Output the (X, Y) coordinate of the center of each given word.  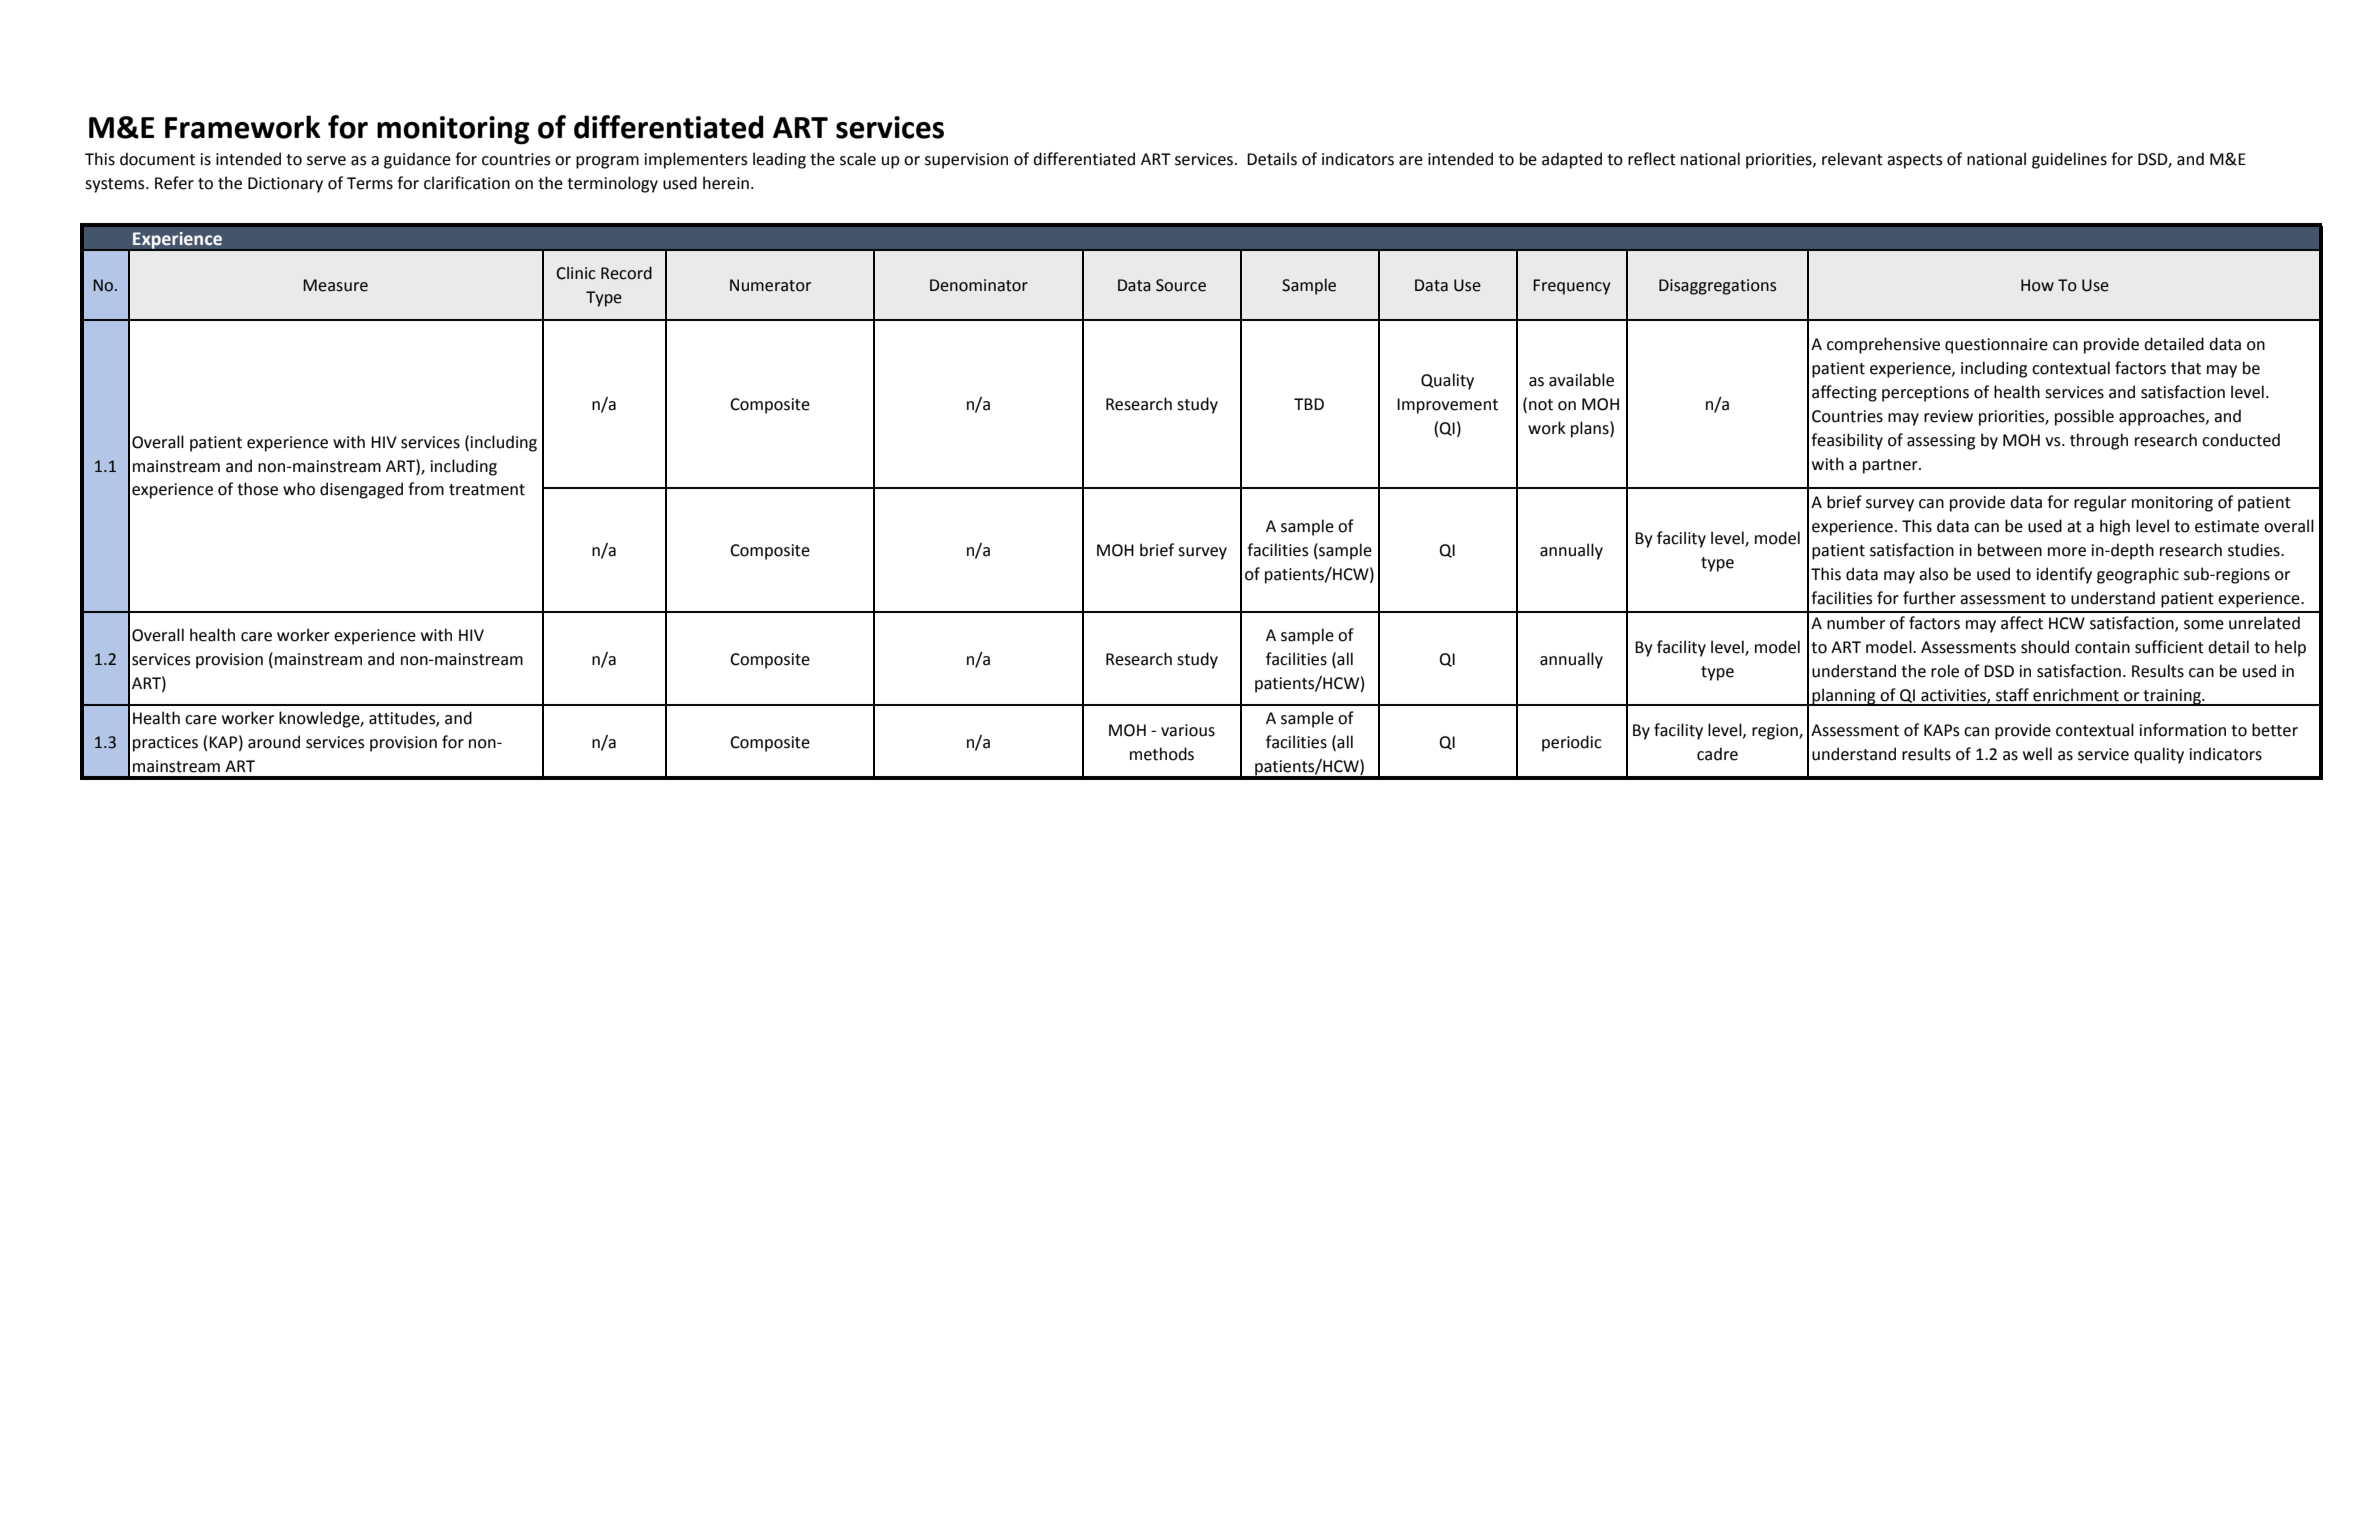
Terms (370, 183)
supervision (966, 161)
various (1188, 730)
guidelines (2069, 160)
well (2037, 754)
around (274, 742)
